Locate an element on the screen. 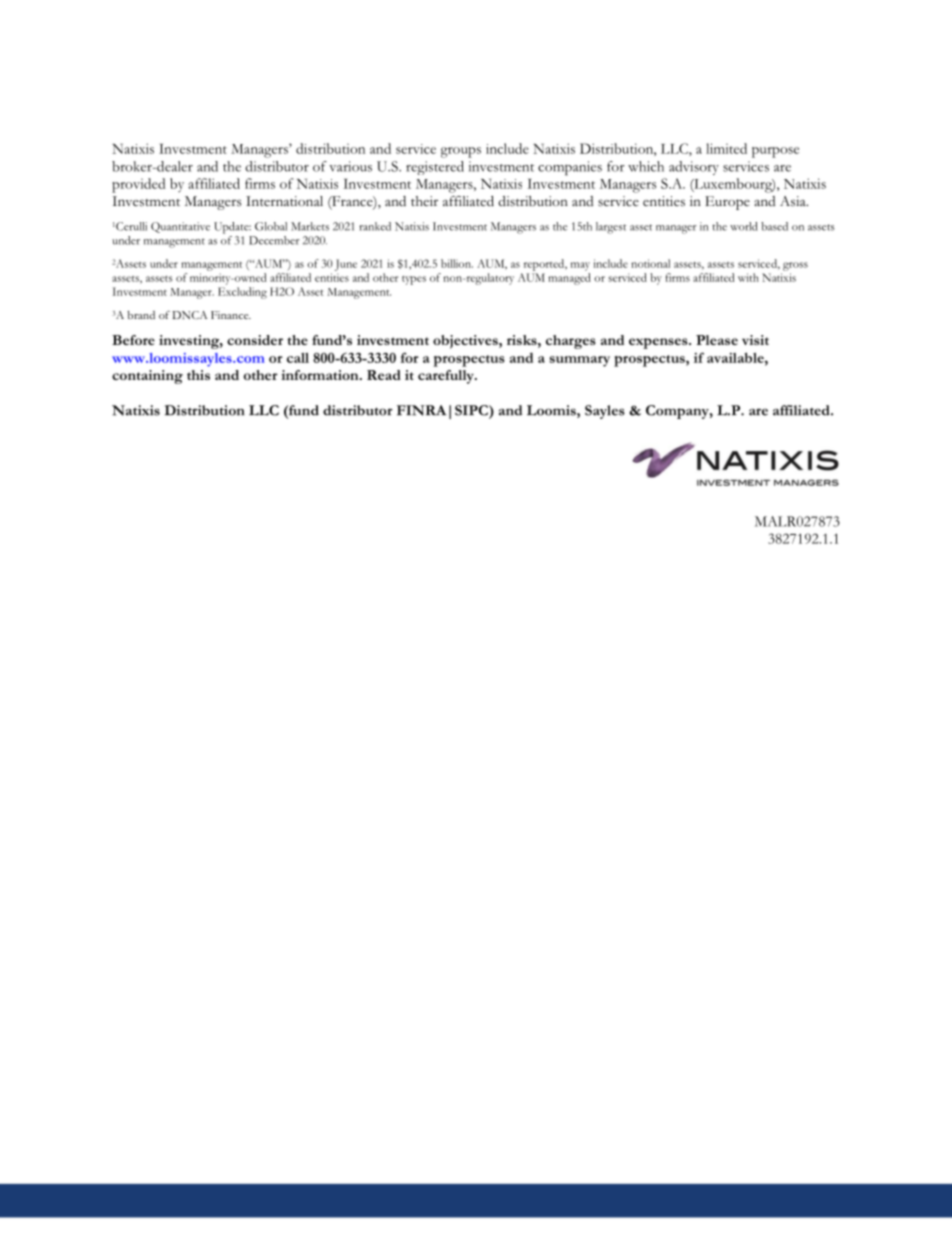  various is located at coordinates (350, 166).
